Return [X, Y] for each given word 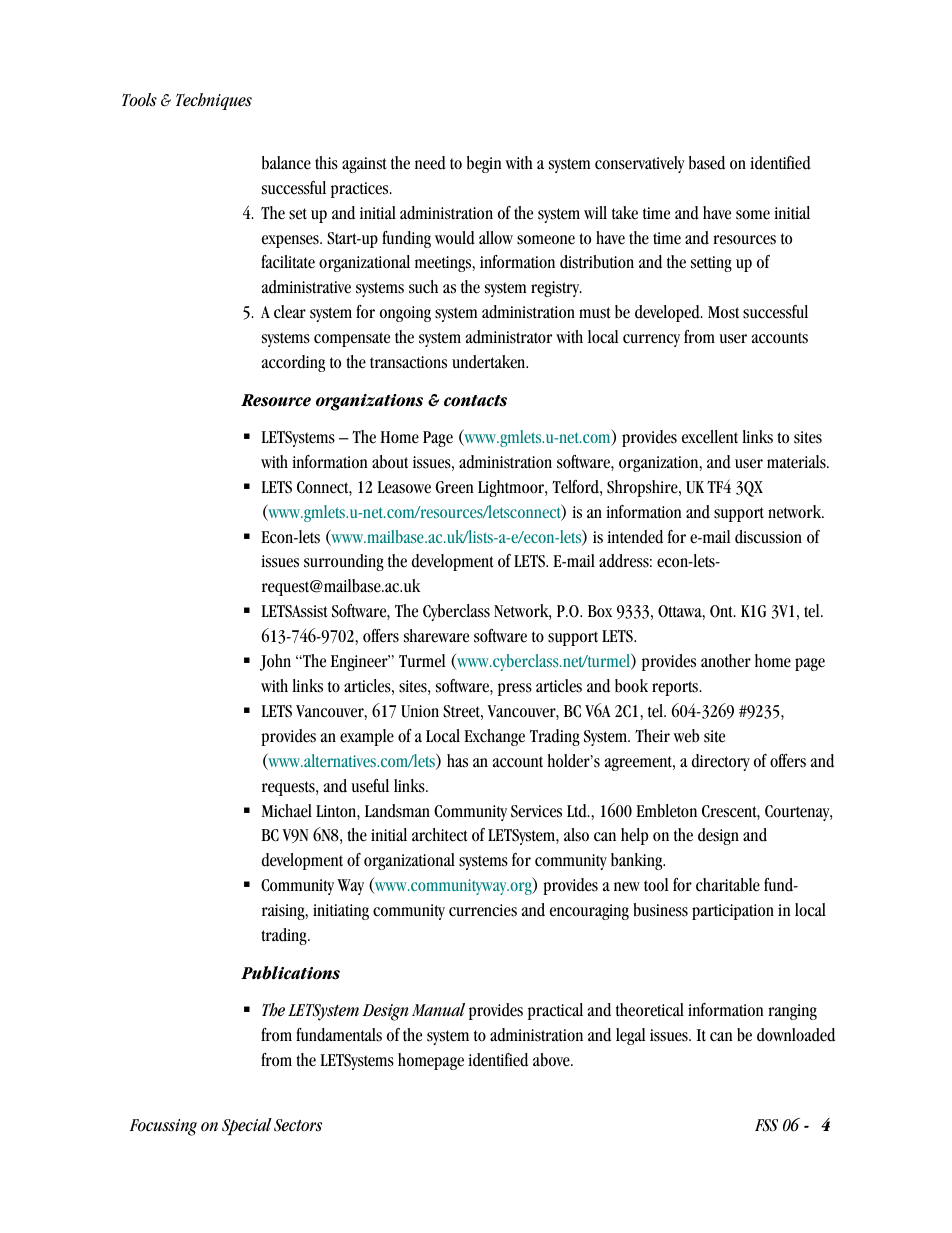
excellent [710, 437]
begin [484, 164]
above [552, 1060]
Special [247, 1126]
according [293, 363]
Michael [287, 811]
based [707, 163]
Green [455, 487]
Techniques [214, 101]
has [457, 761]
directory [721, 762]
